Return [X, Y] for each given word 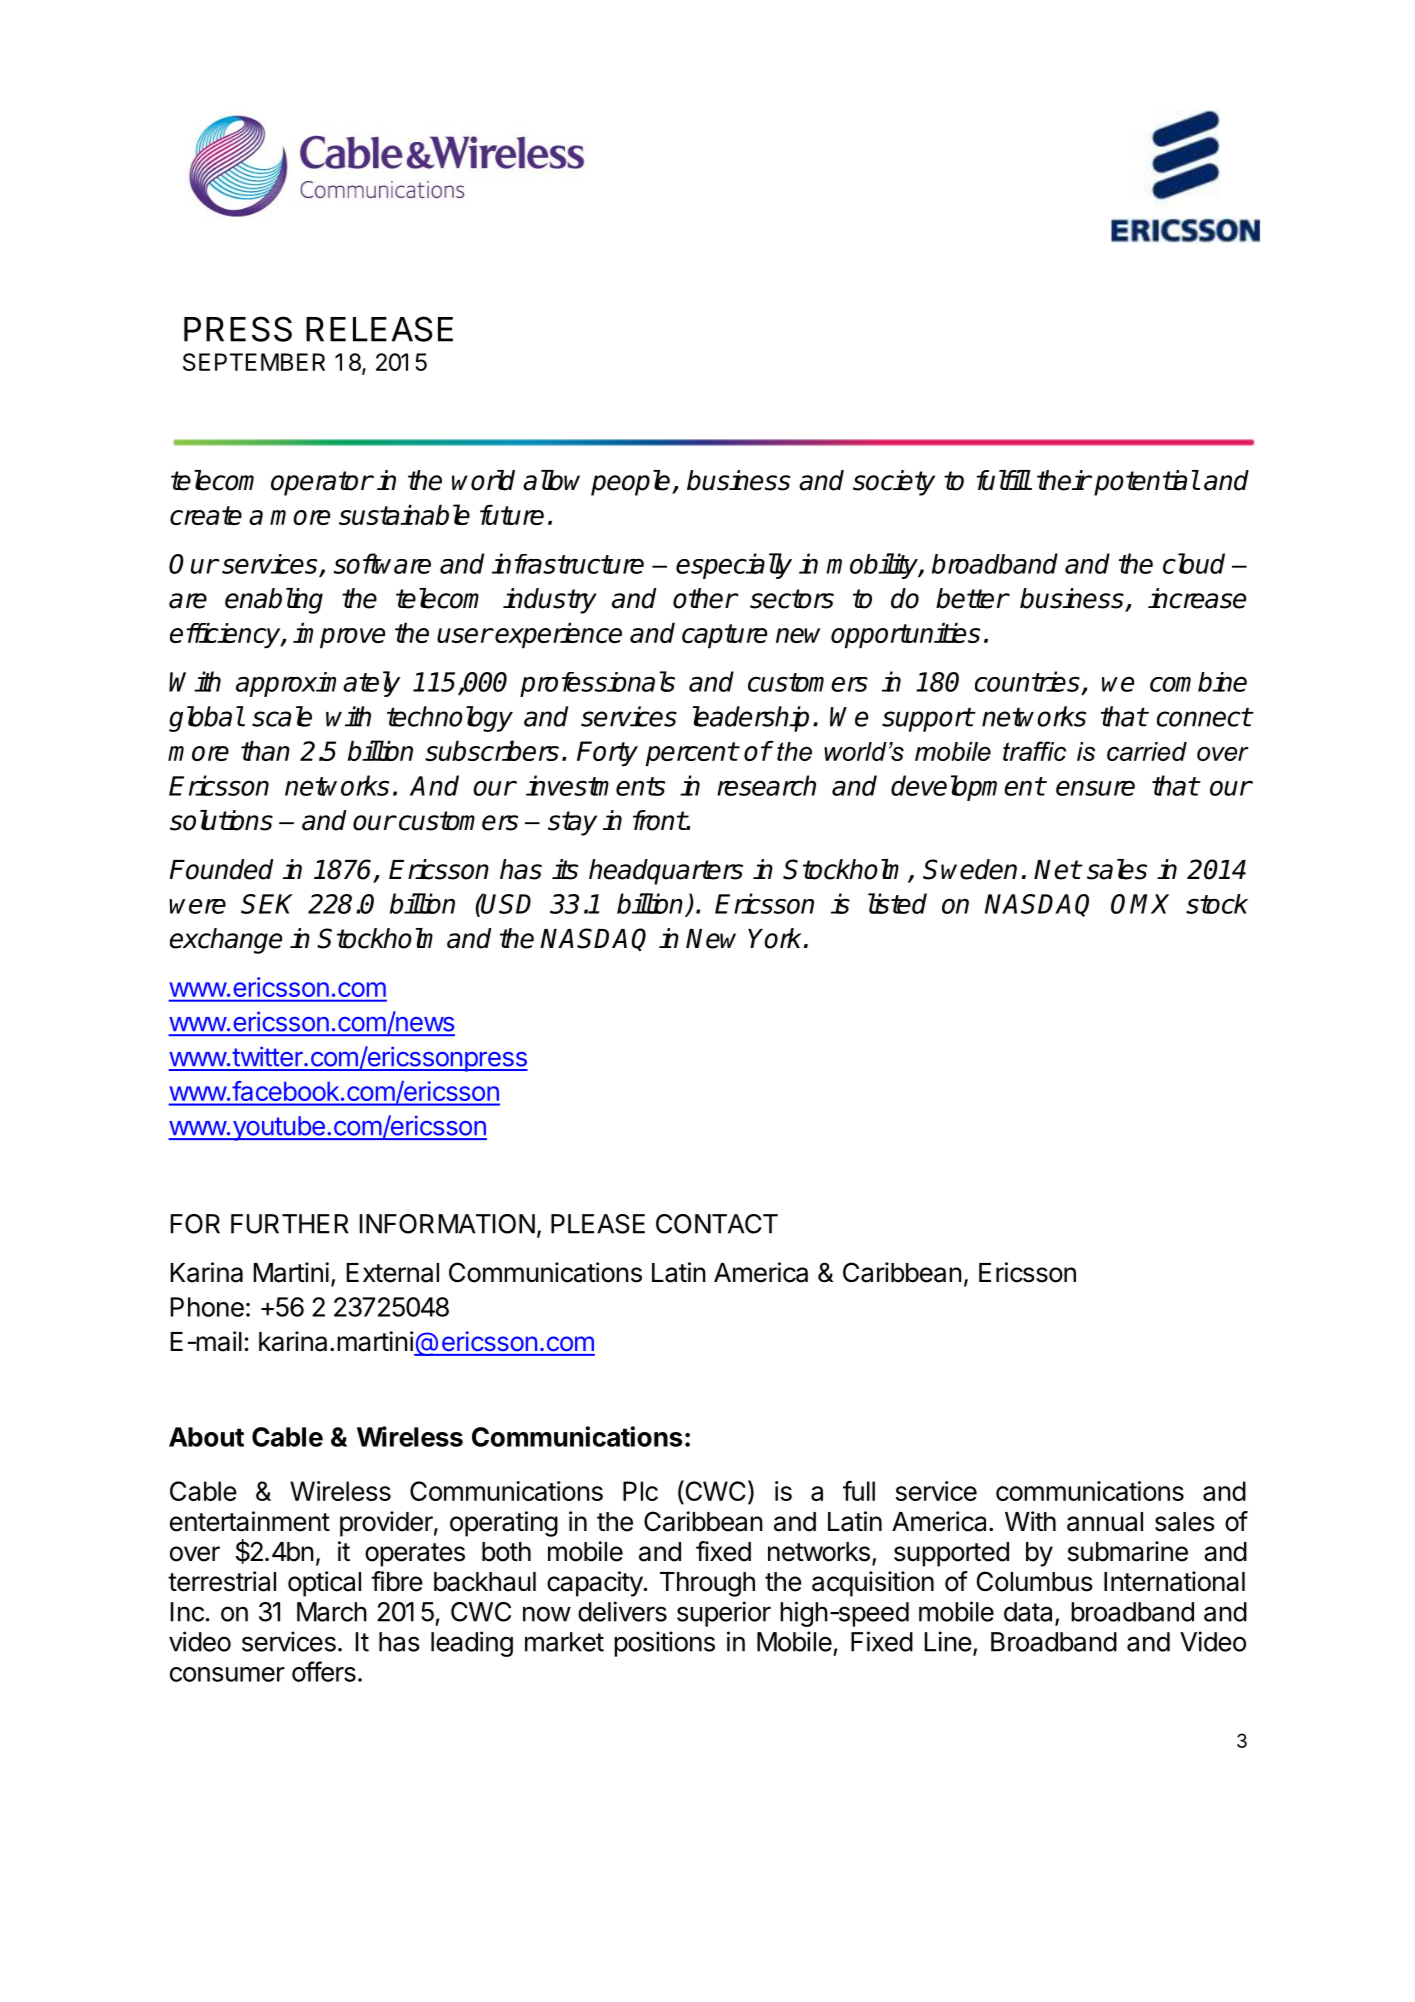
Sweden [970, 869]
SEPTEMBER [254, 362]
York [774, 938]
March [332, 1612]
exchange [226, 941]
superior [724, 1614]
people [632, 483]
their [1064, 480]
